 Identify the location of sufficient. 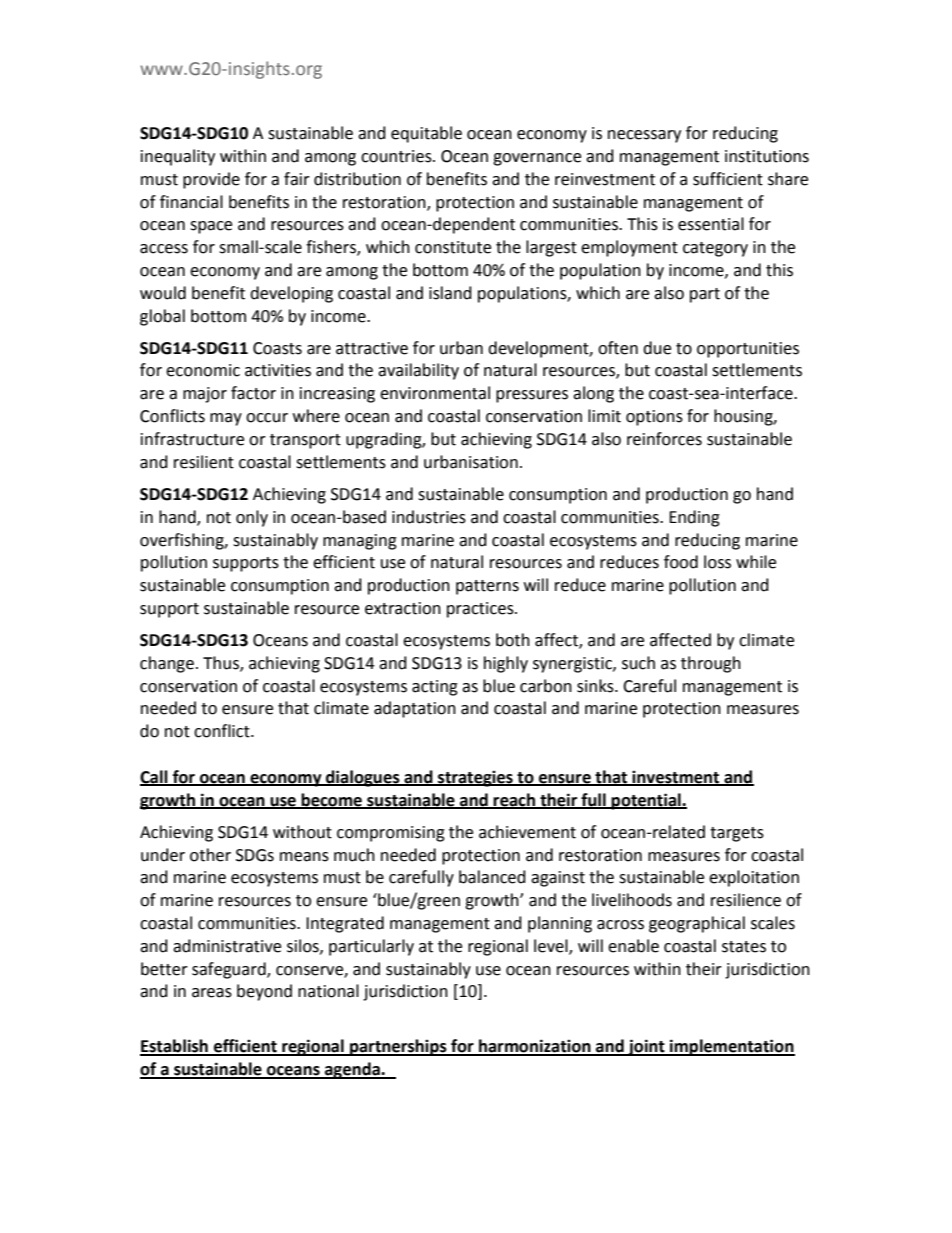
(728, 179).
